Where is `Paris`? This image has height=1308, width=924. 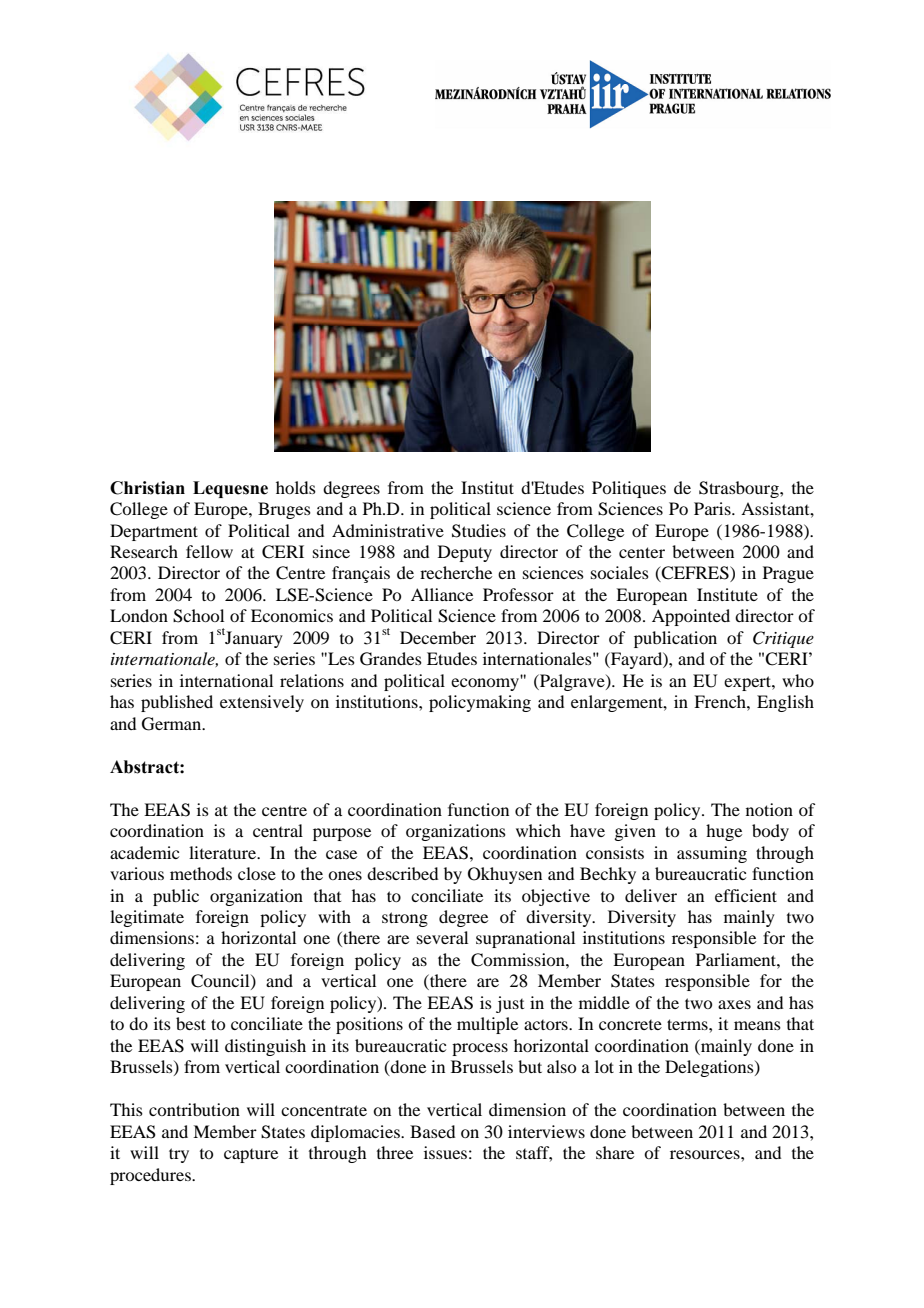
Paris is located at coordinates (713, 508).
